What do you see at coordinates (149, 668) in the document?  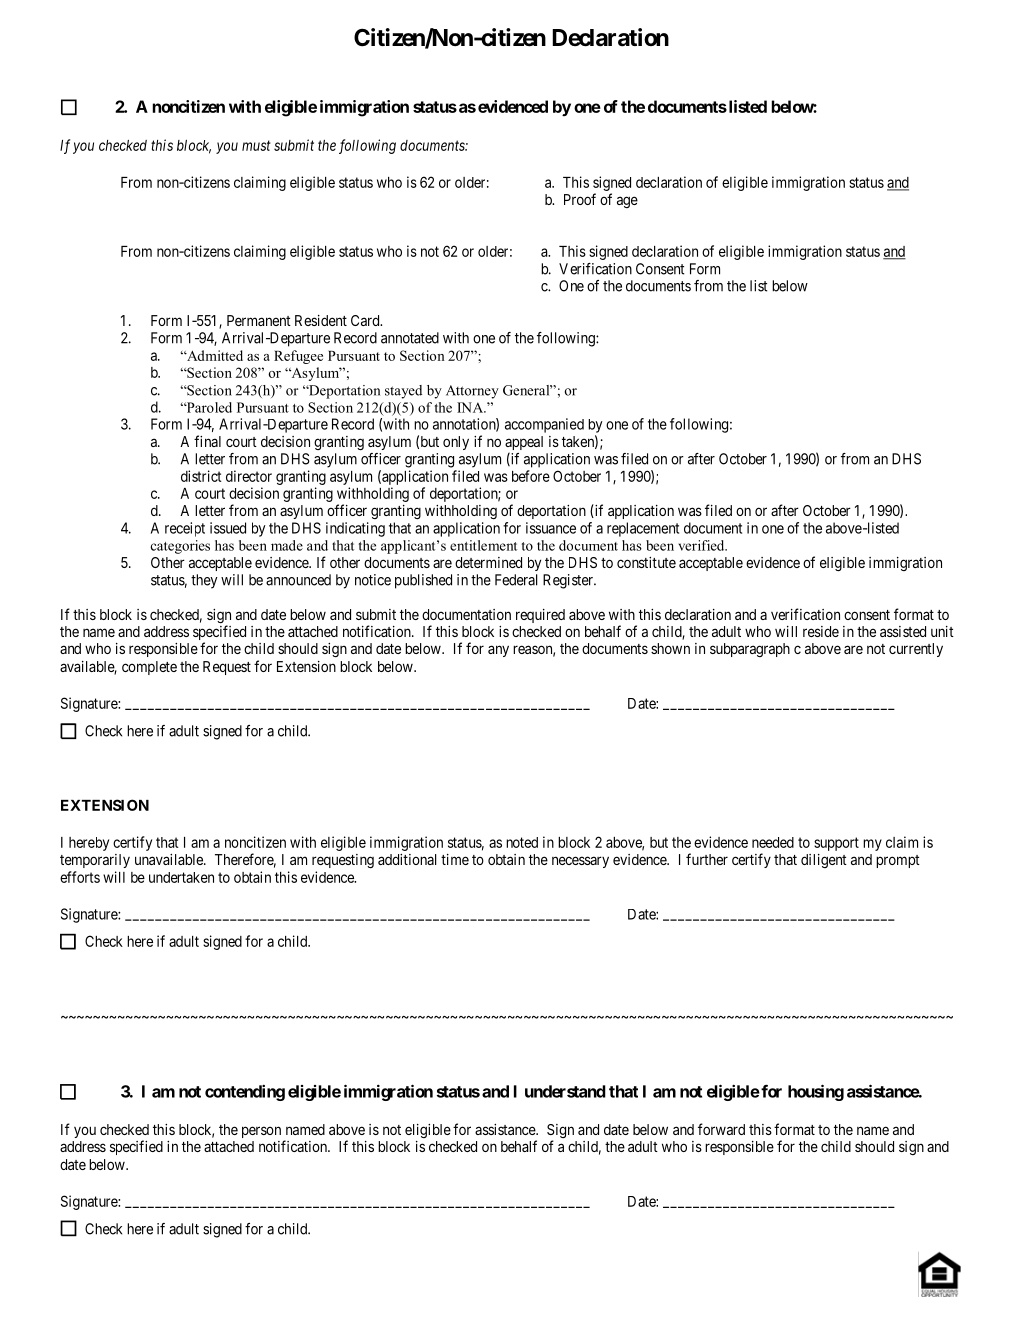 I see `complete` at bounding box center [149, 668].
